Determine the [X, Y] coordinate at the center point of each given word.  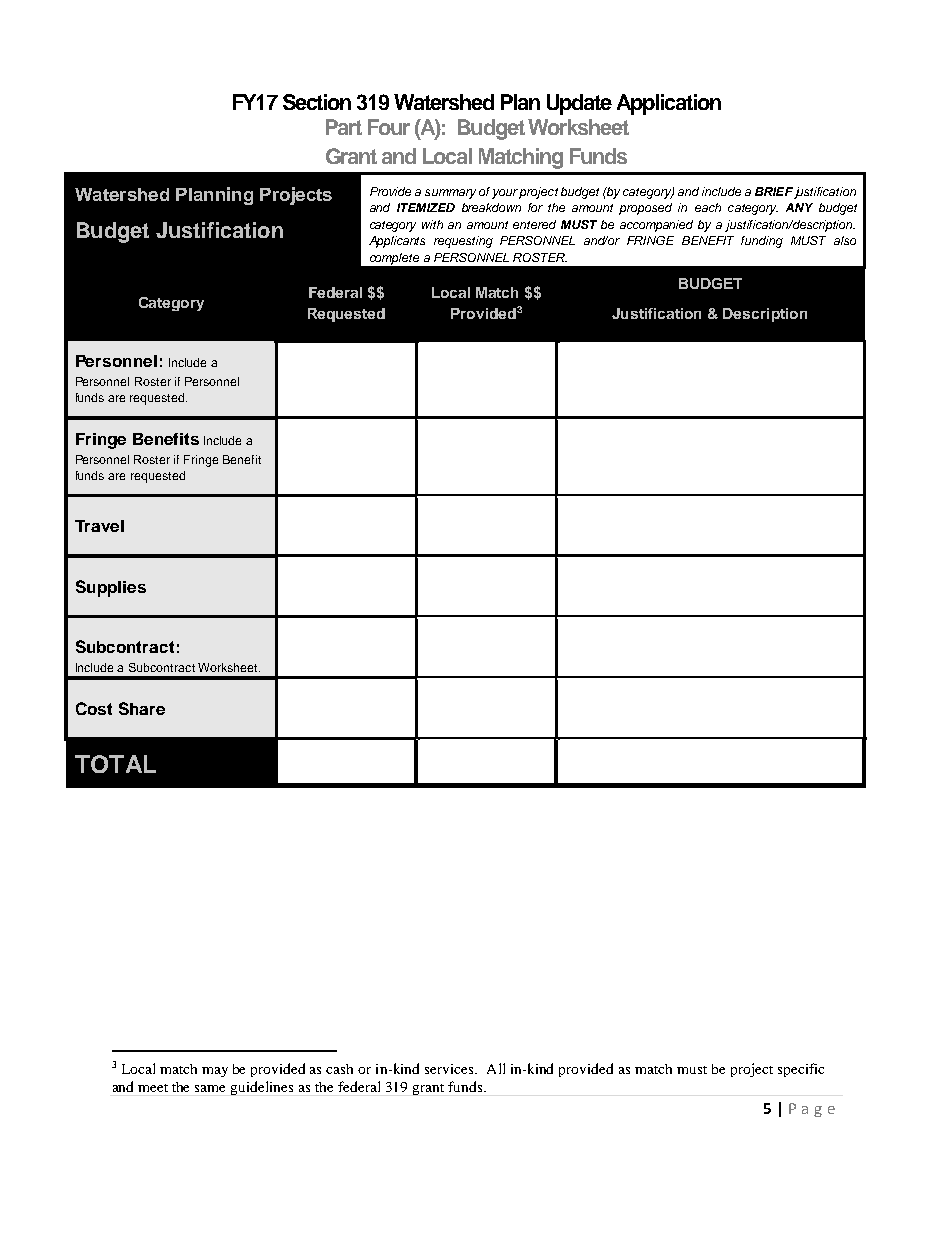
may [215, 1072]
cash [339, 1069]
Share [142, 708]
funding [762, 242]
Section [317, 102]
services [450, 1069]
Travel [99, 526]
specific [801, 1070]
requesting [463, 242]
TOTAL [115, 764]
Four [389, 127]
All [496, 1068]
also [845, 240]
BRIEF [774, 191]
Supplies [111, 588]
